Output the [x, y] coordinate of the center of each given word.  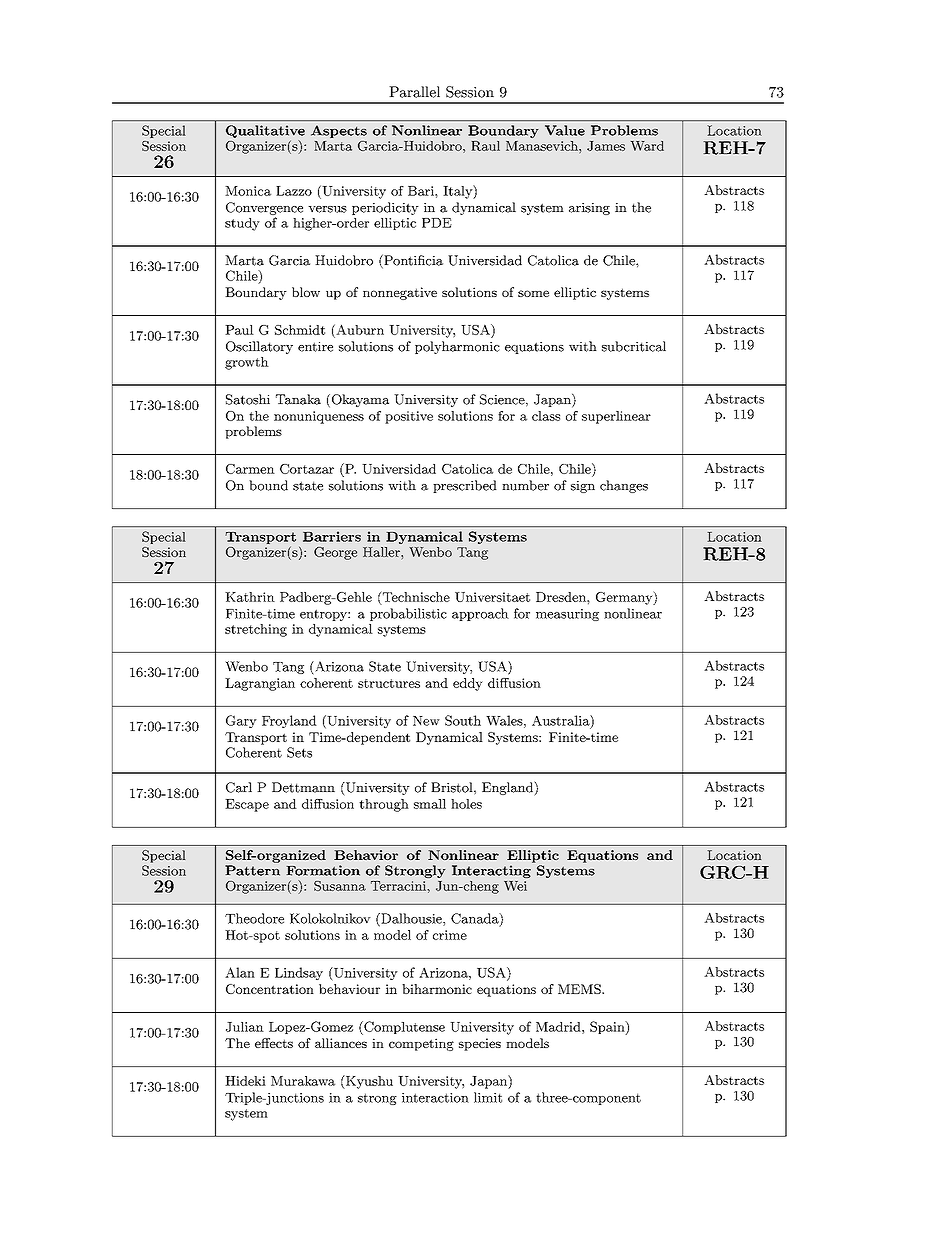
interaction [435, 1098]
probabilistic [408, 614]
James [606, 146]
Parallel [414, 92]
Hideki [245, 1081]
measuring [567, 615]
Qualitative [265, 131]
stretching [256, 630]
